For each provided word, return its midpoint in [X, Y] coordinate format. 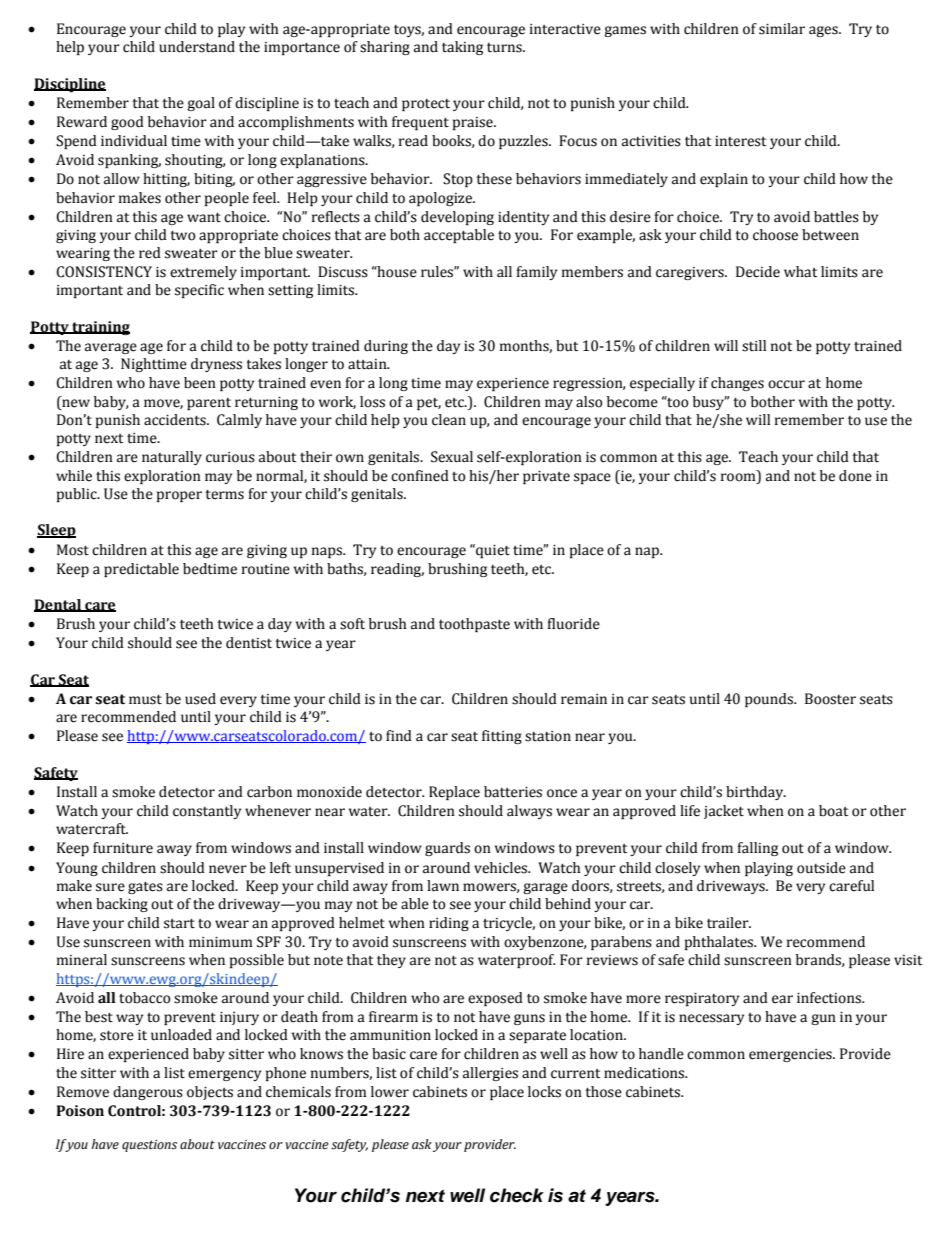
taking [462, 48]
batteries [513, 792]
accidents [176, 420]
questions [149, 1146]
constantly [207, 812]
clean [449, 420]
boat [833, 811]
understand [197, 47]
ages [824, 31]
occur [786, 384]
